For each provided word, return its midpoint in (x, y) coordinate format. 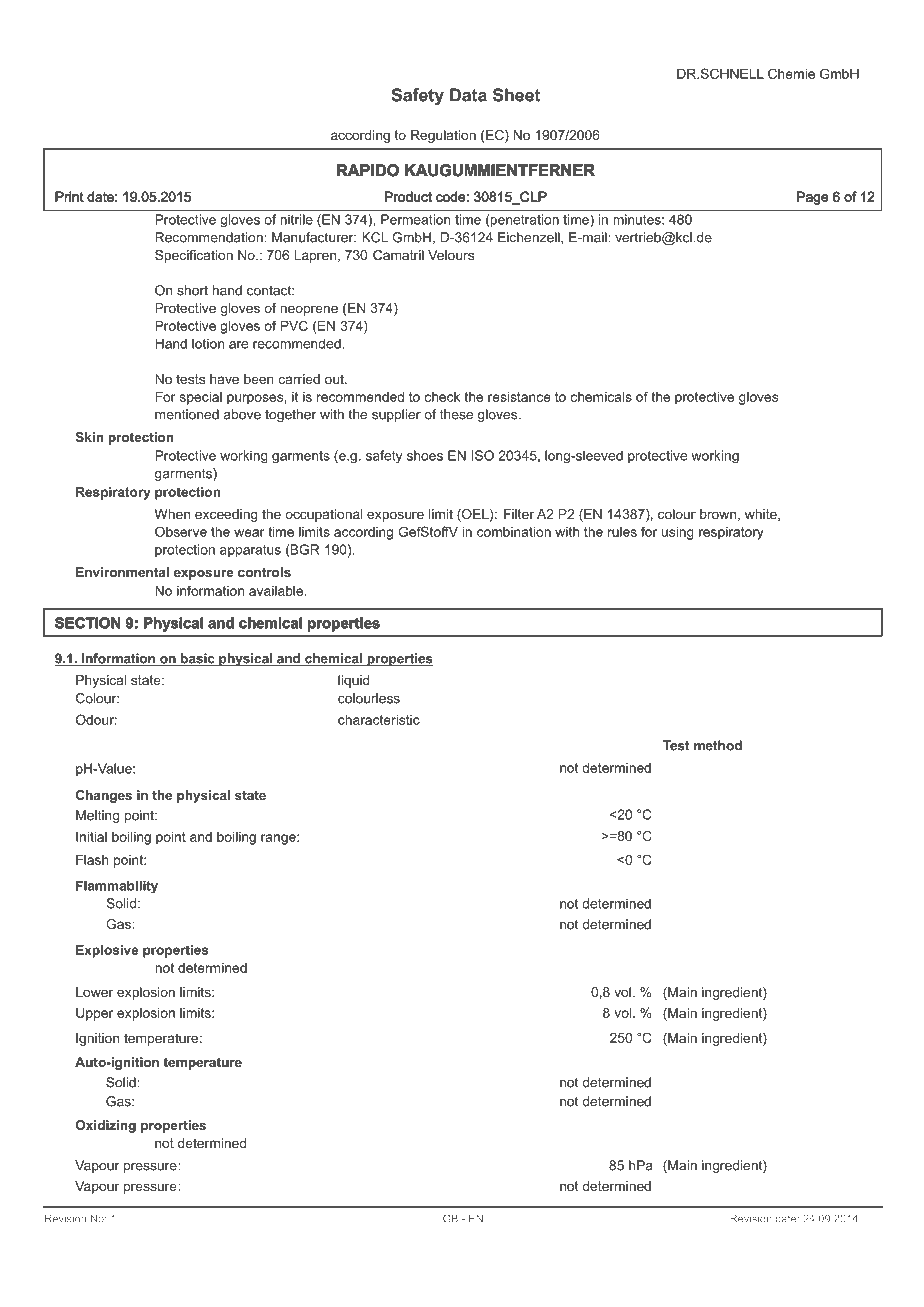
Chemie (791, 73)
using (678, 533)
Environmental (122, 572)
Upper (94, 1014)
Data (468, 95)
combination (514, 532)
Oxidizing (106, 1126)
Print (69, 197)
